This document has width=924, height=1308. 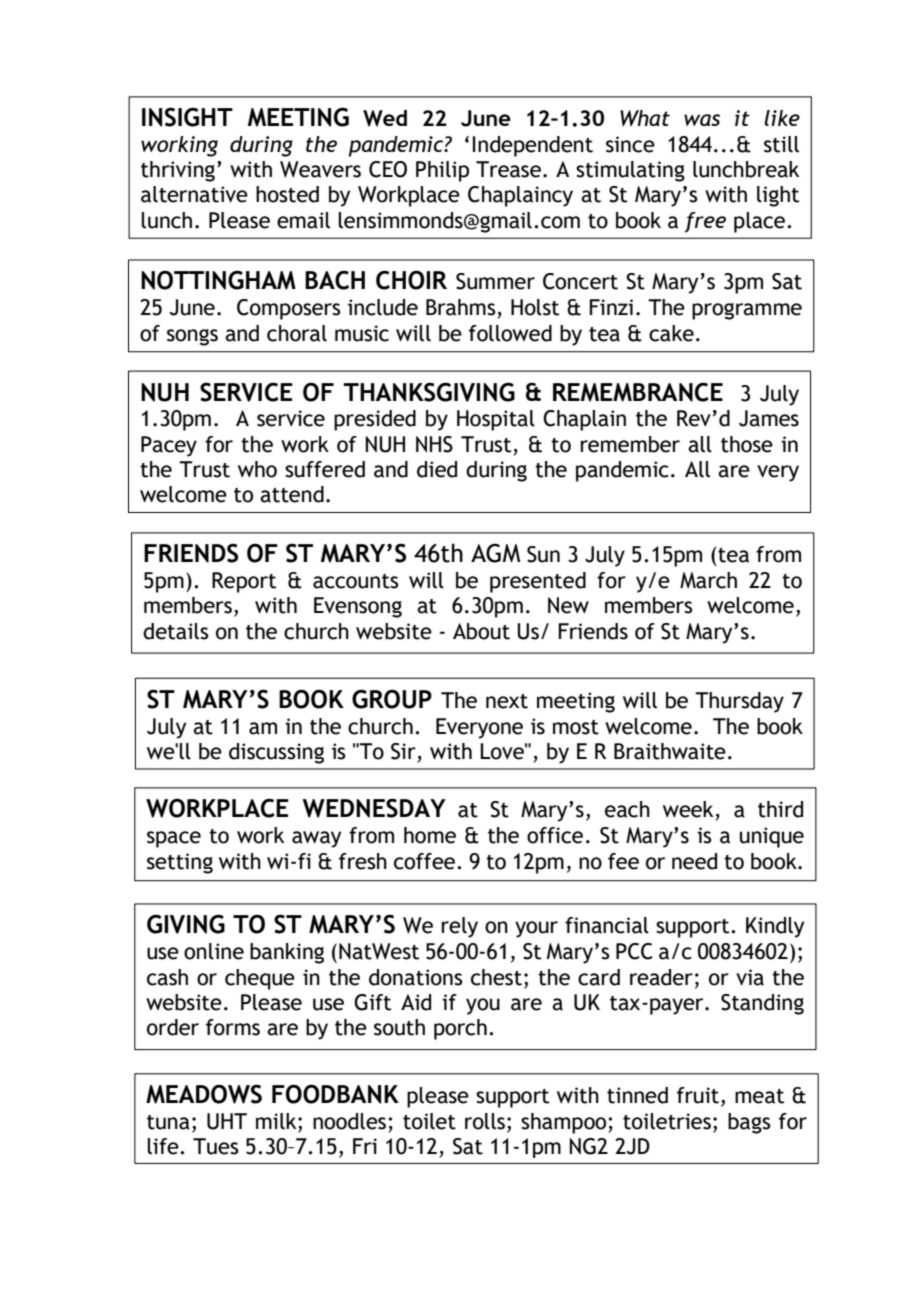 What do you see at coordinates (180, 863) in the document?
I see `setting` at bounding box center [180, 863].
